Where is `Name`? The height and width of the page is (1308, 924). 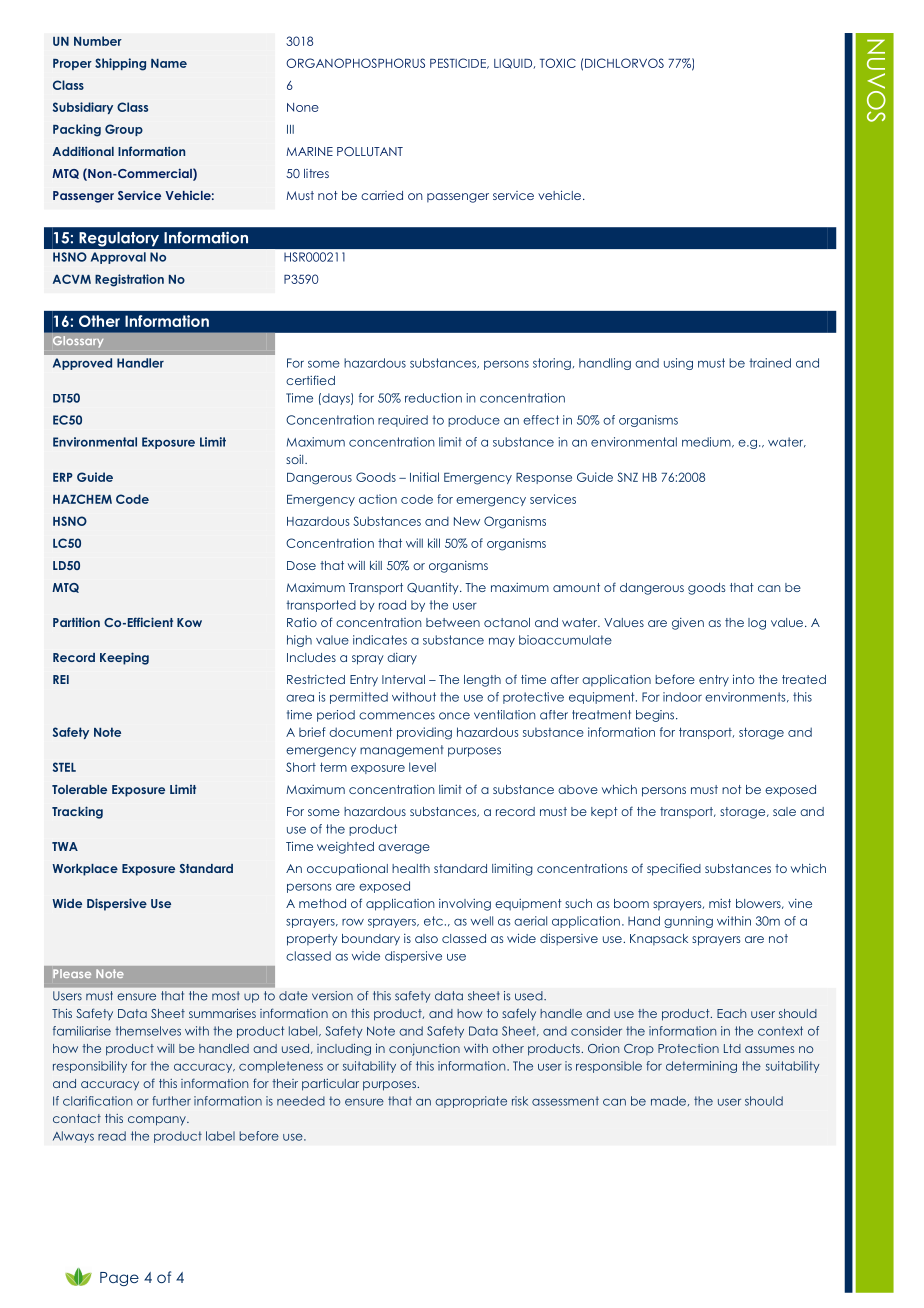 Name is located at coordinates (169, 63).
